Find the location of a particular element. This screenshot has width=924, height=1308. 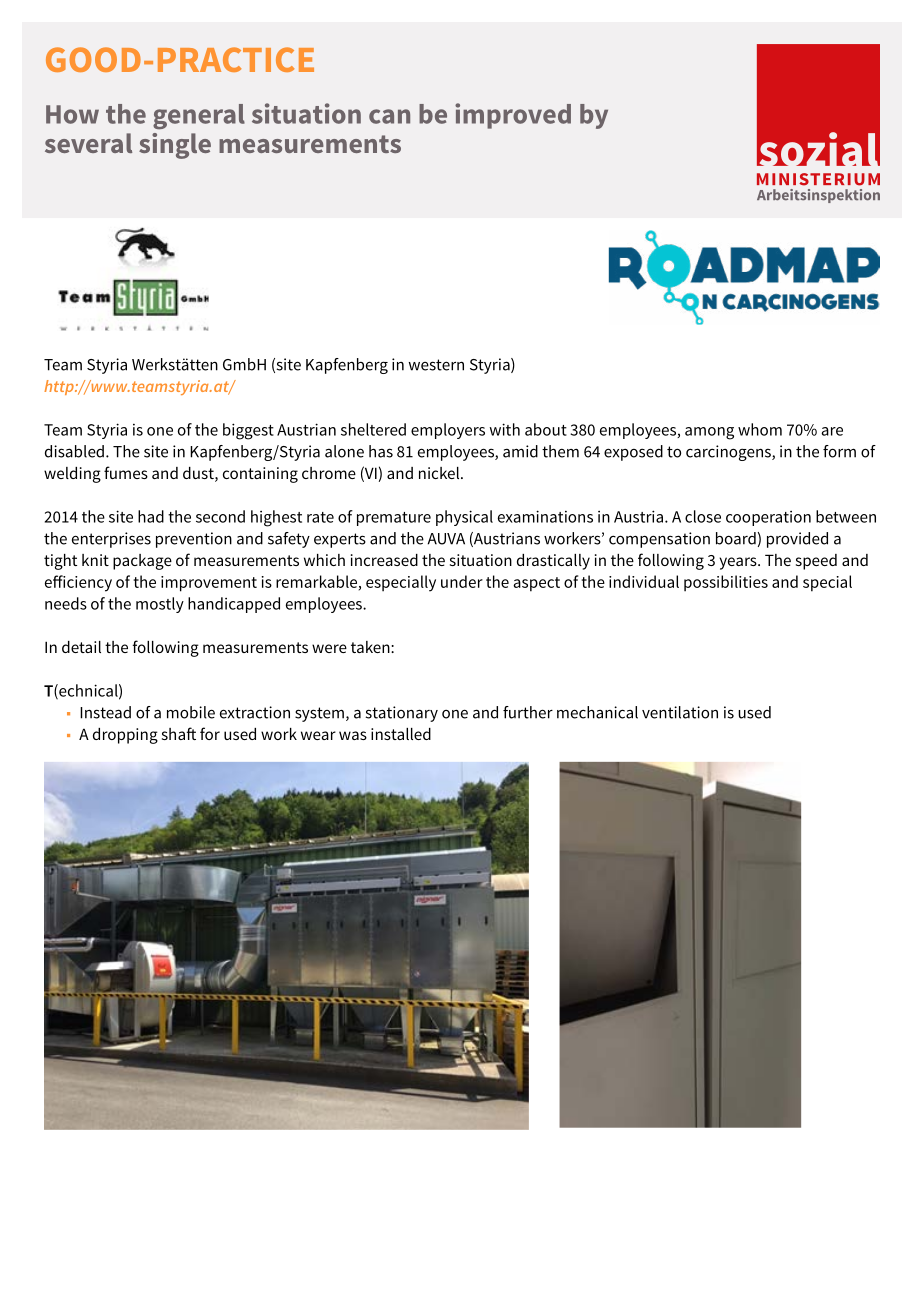

employers is located at coordinates (448, 431).
